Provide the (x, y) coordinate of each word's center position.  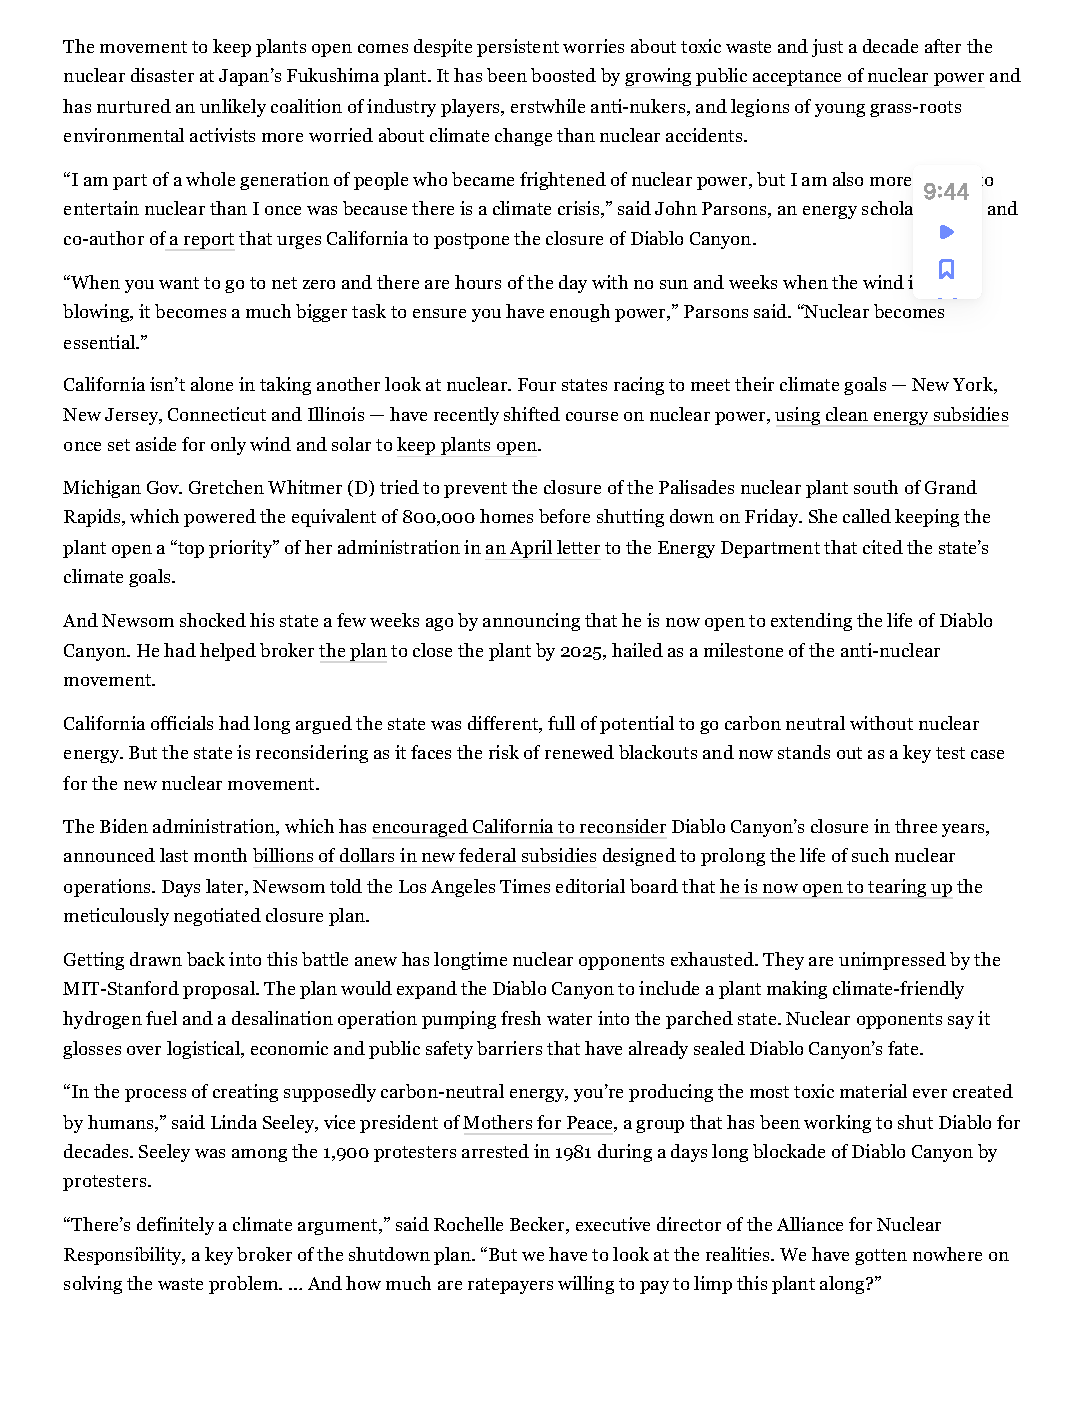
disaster (162, 75)
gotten (881, 1257)
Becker (538, 1225)
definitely (175, 1226)
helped (228, 652)
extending (811, 622)
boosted (563, 75)
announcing (531, 622)
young (840, 110)
